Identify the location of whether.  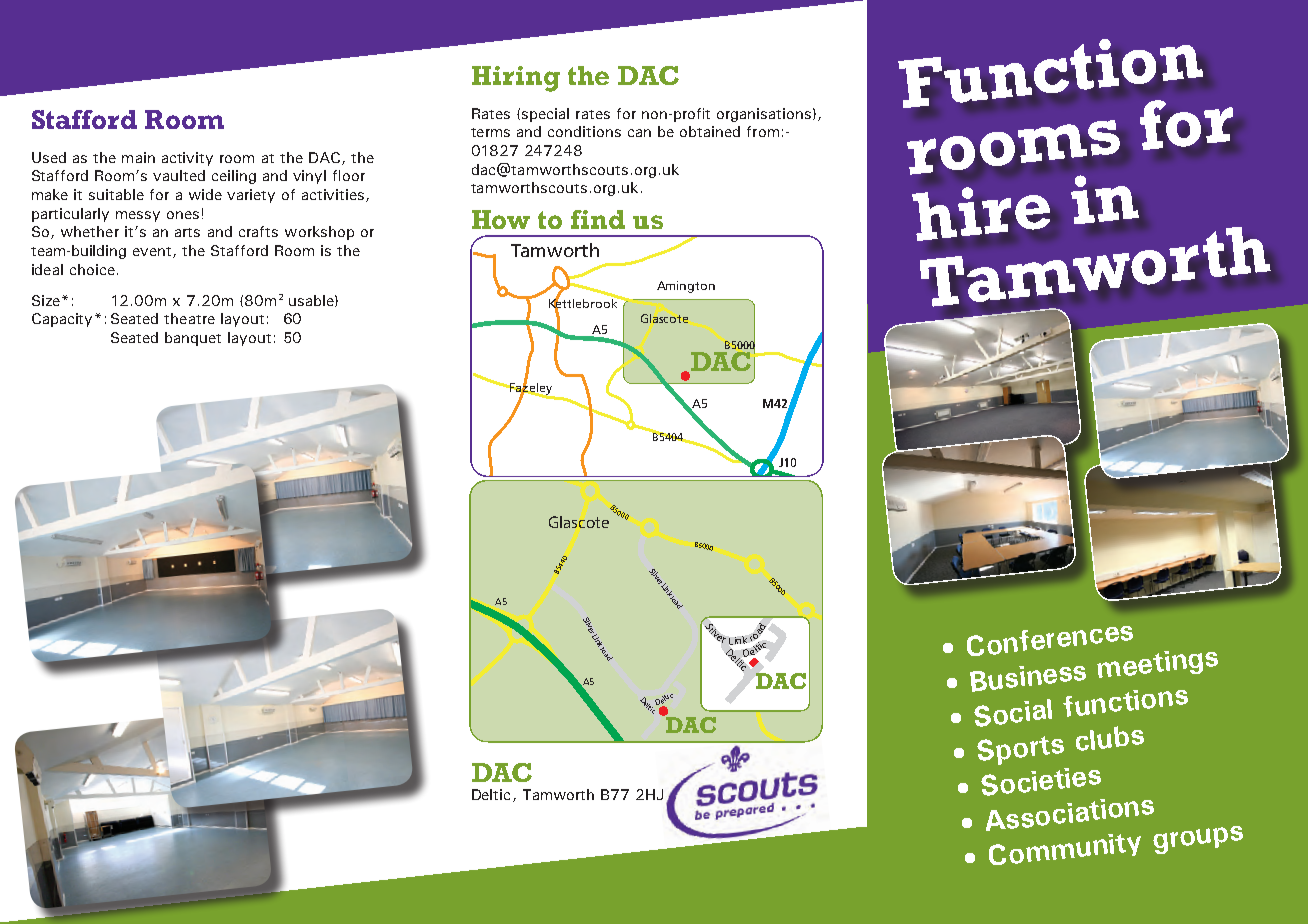
(90, 231).
